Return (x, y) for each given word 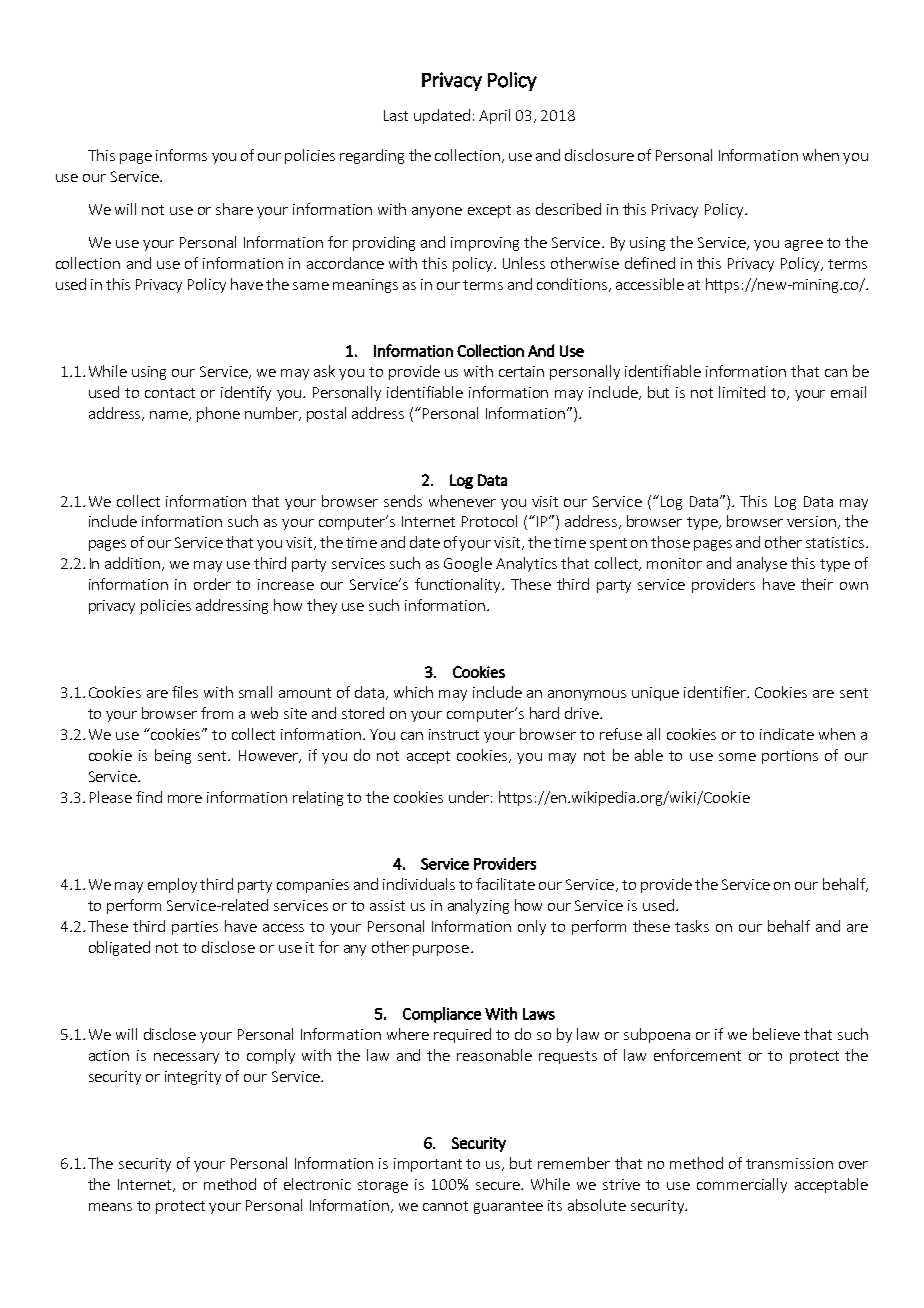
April (494, 116)
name (170, 416)
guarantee (508, 1207)
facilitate (505, 884)
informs (181, 155)
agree (804, 245)
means (110, 1207)
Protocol (489, 521)
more (185, 799)
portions (790, 757)
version (813, 522)
